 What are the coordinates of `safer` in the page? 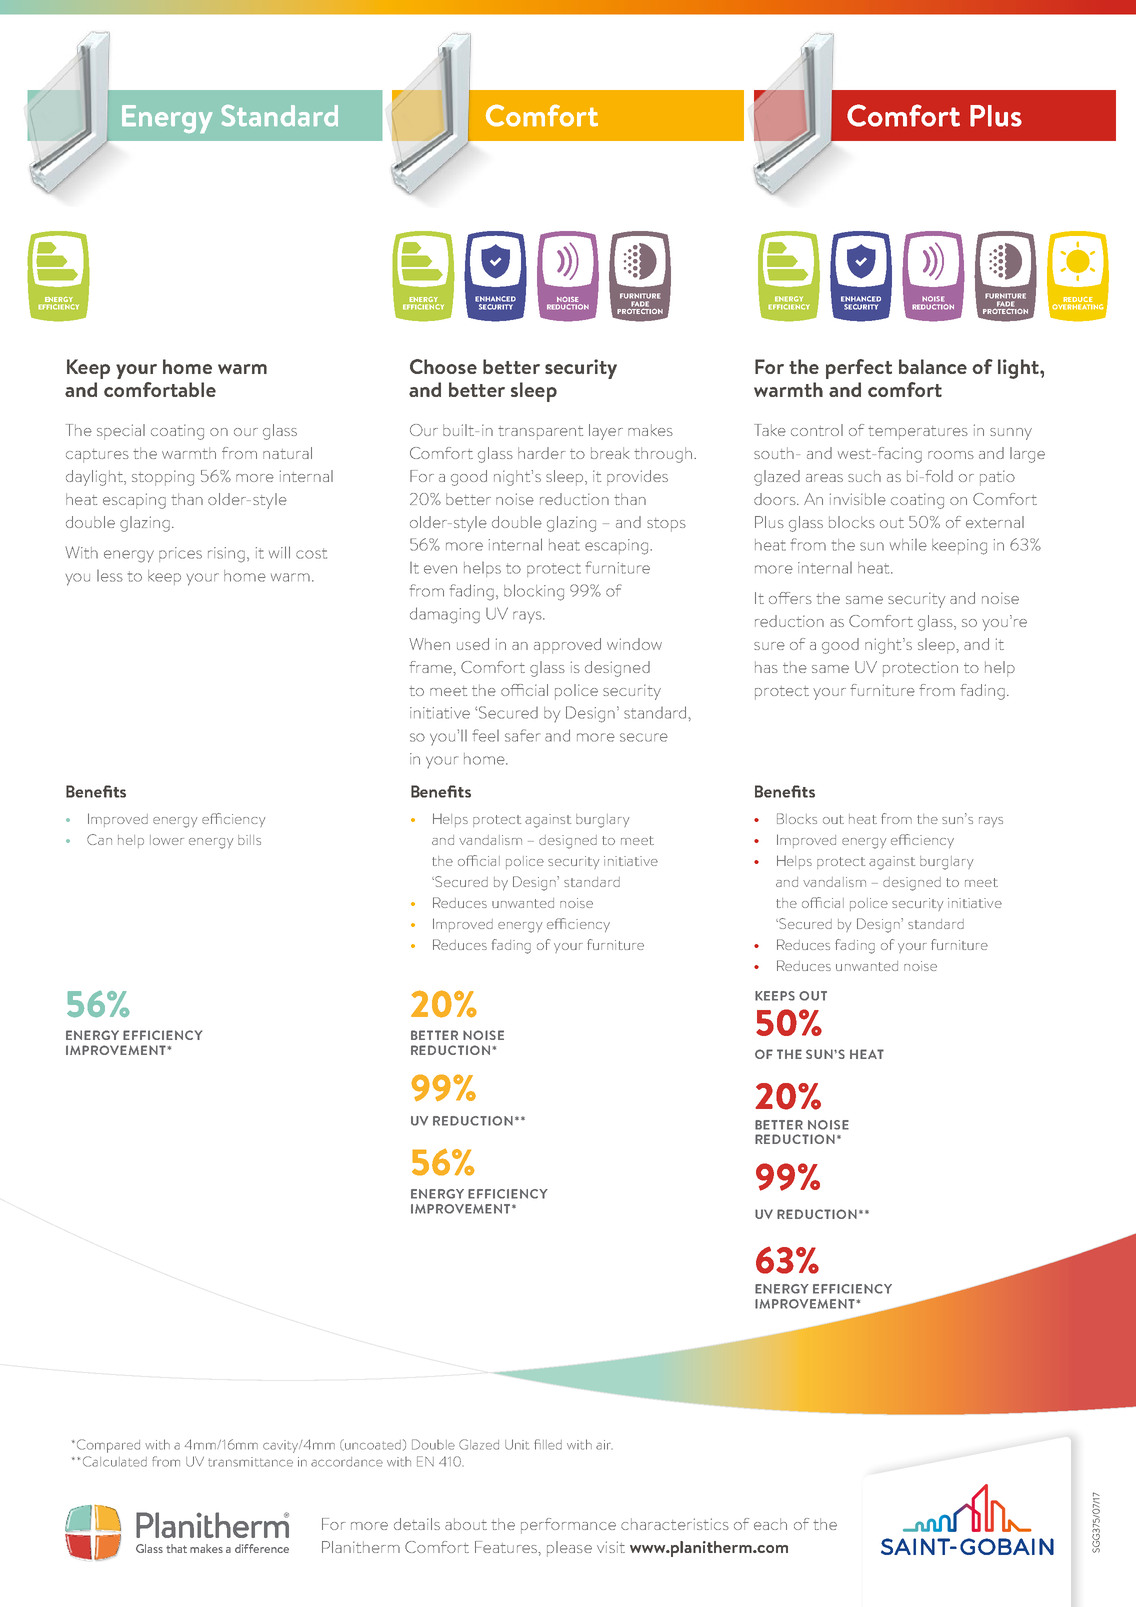 It's located at (522, 735).
